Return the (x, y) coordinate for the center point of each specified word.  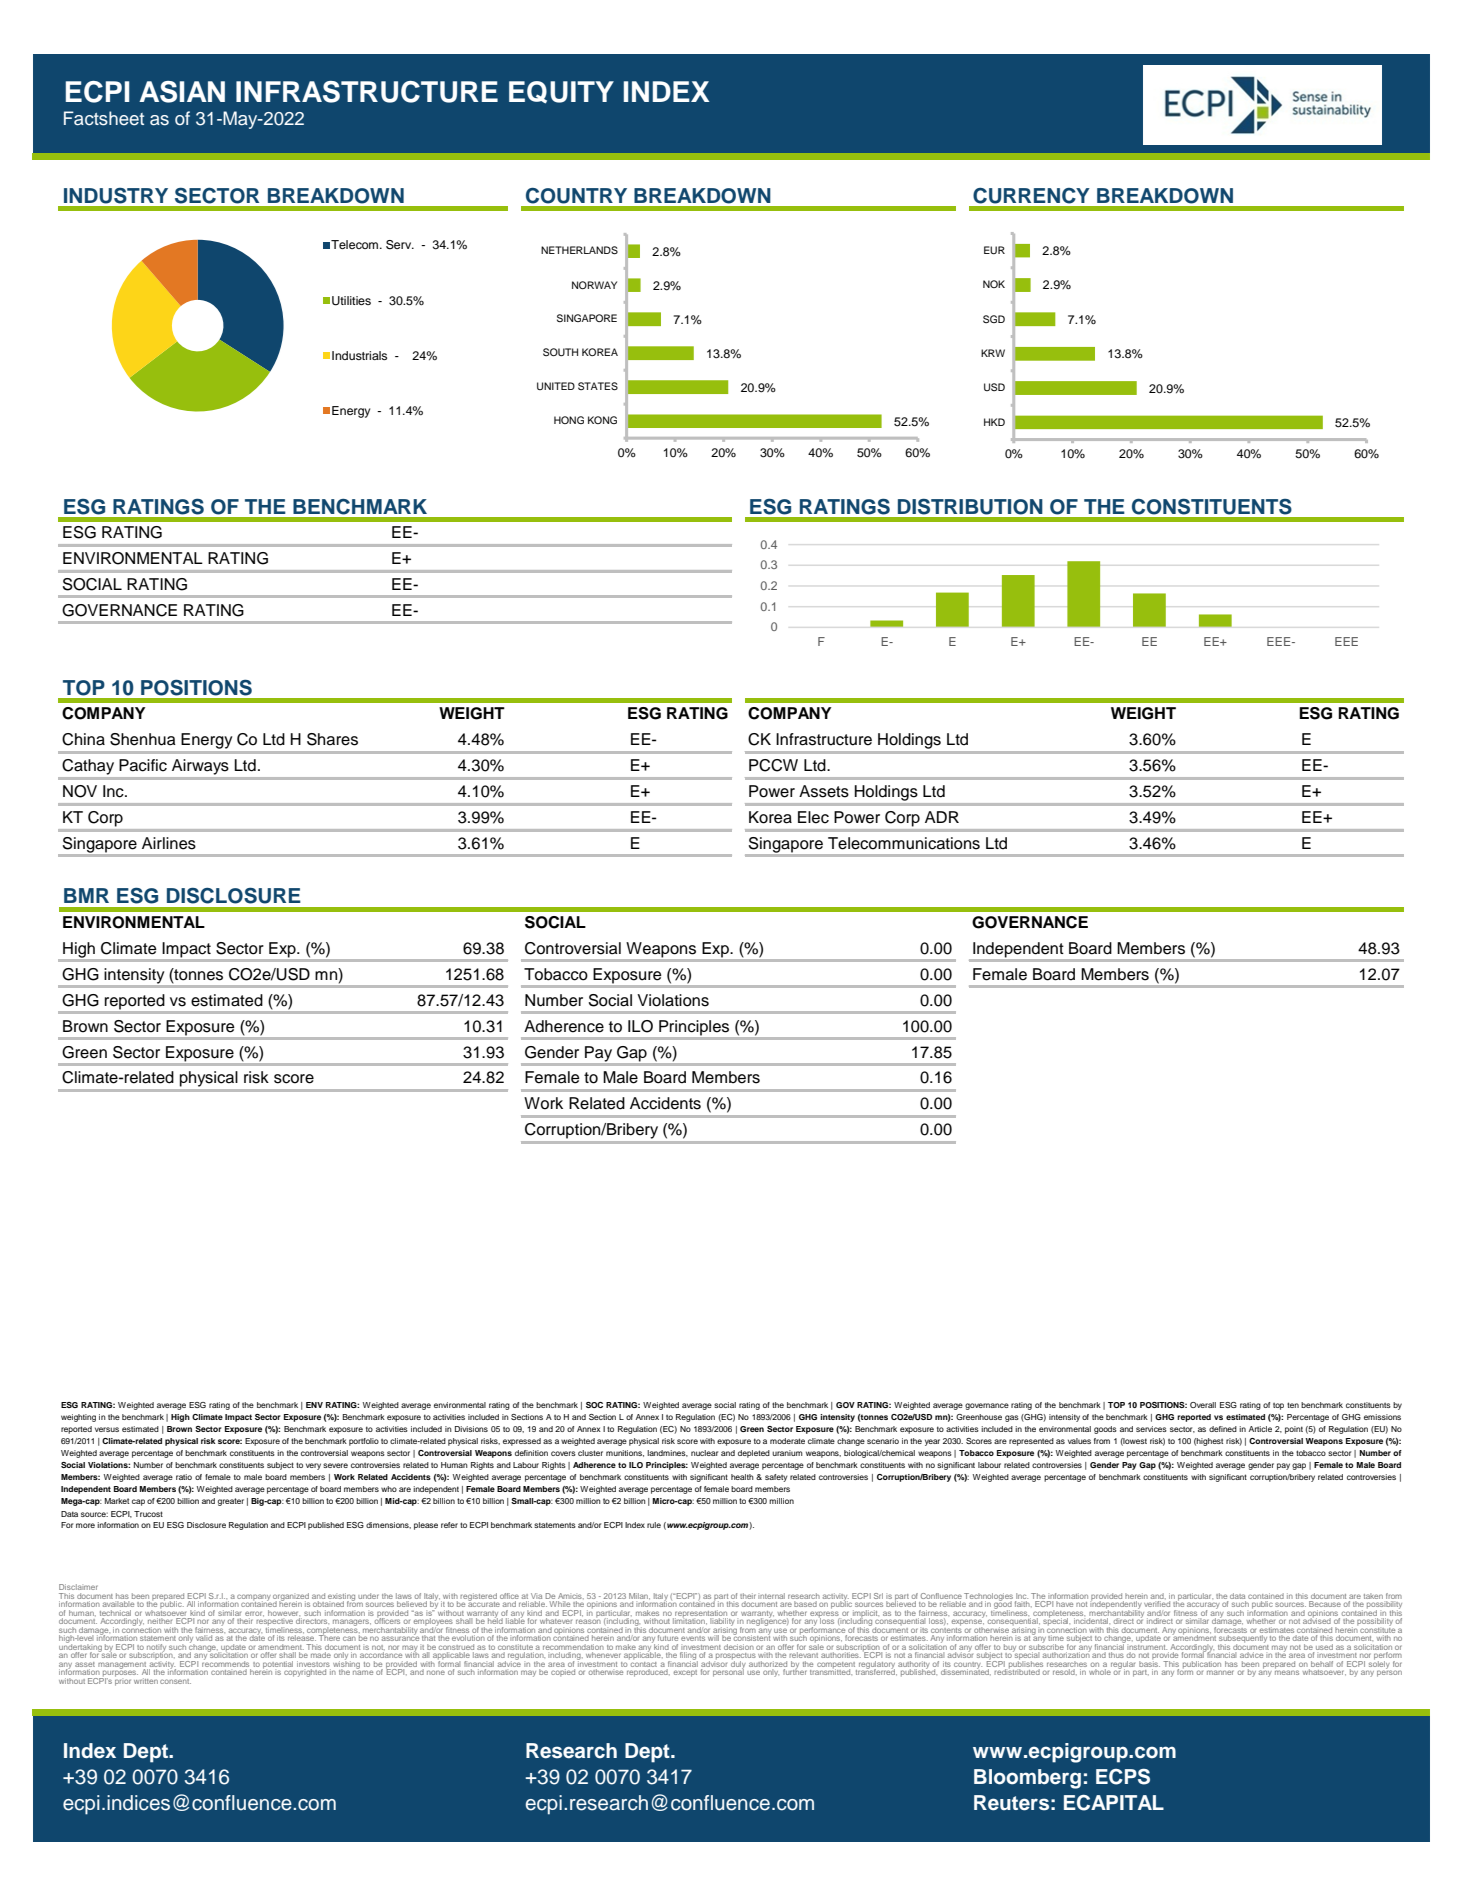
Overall (1203, 1405)
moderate (787, 1441)
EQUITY (561, 92)
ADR (942, 817)
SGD (994, 319)
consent (175, 1681)
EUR (994, 250)
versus (107, 1429)
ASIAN (182, 92)
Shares (332, 739)
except (685, 1673)
